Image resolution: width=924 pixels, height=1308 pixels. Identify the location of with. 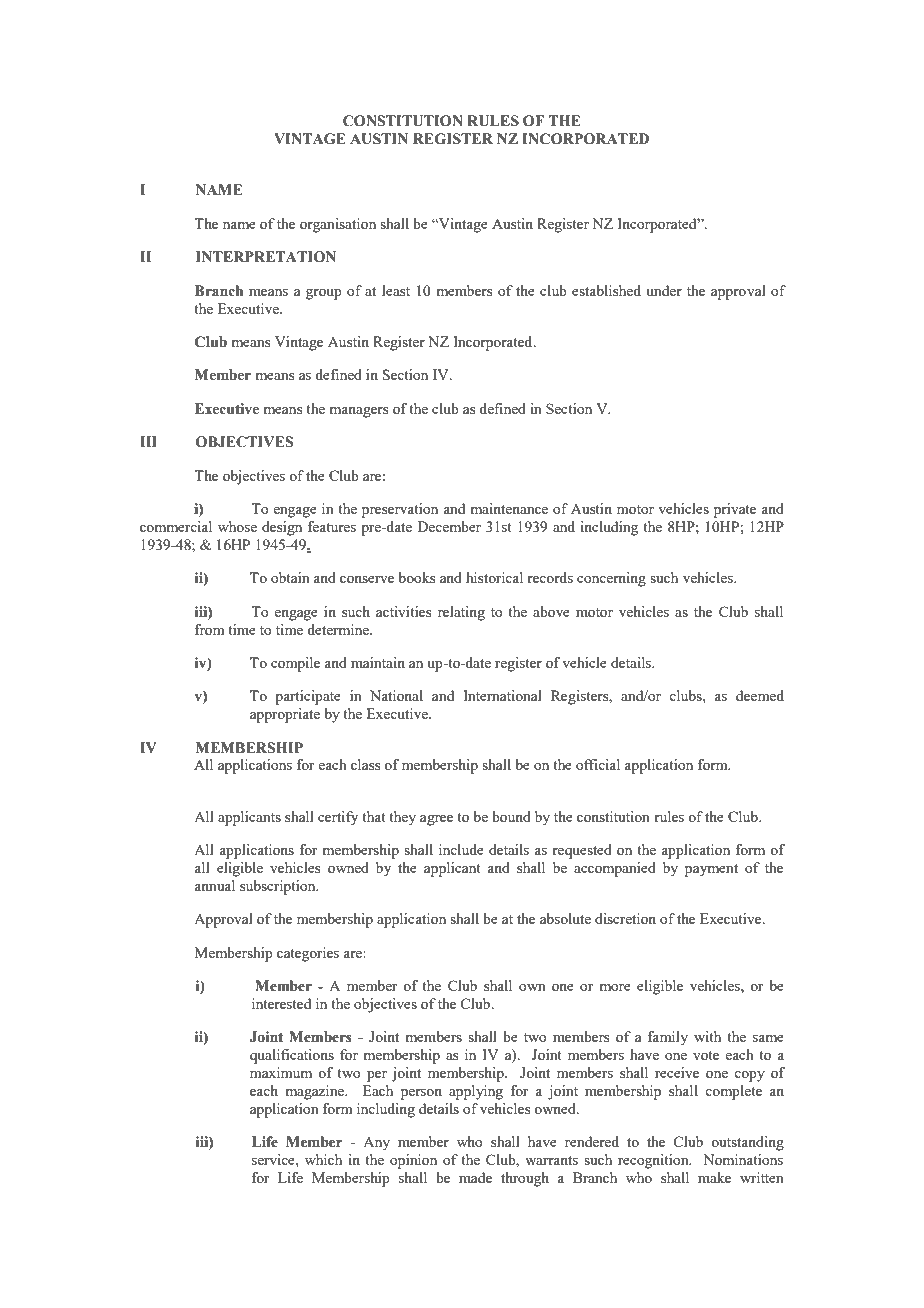
(707, 1036).
